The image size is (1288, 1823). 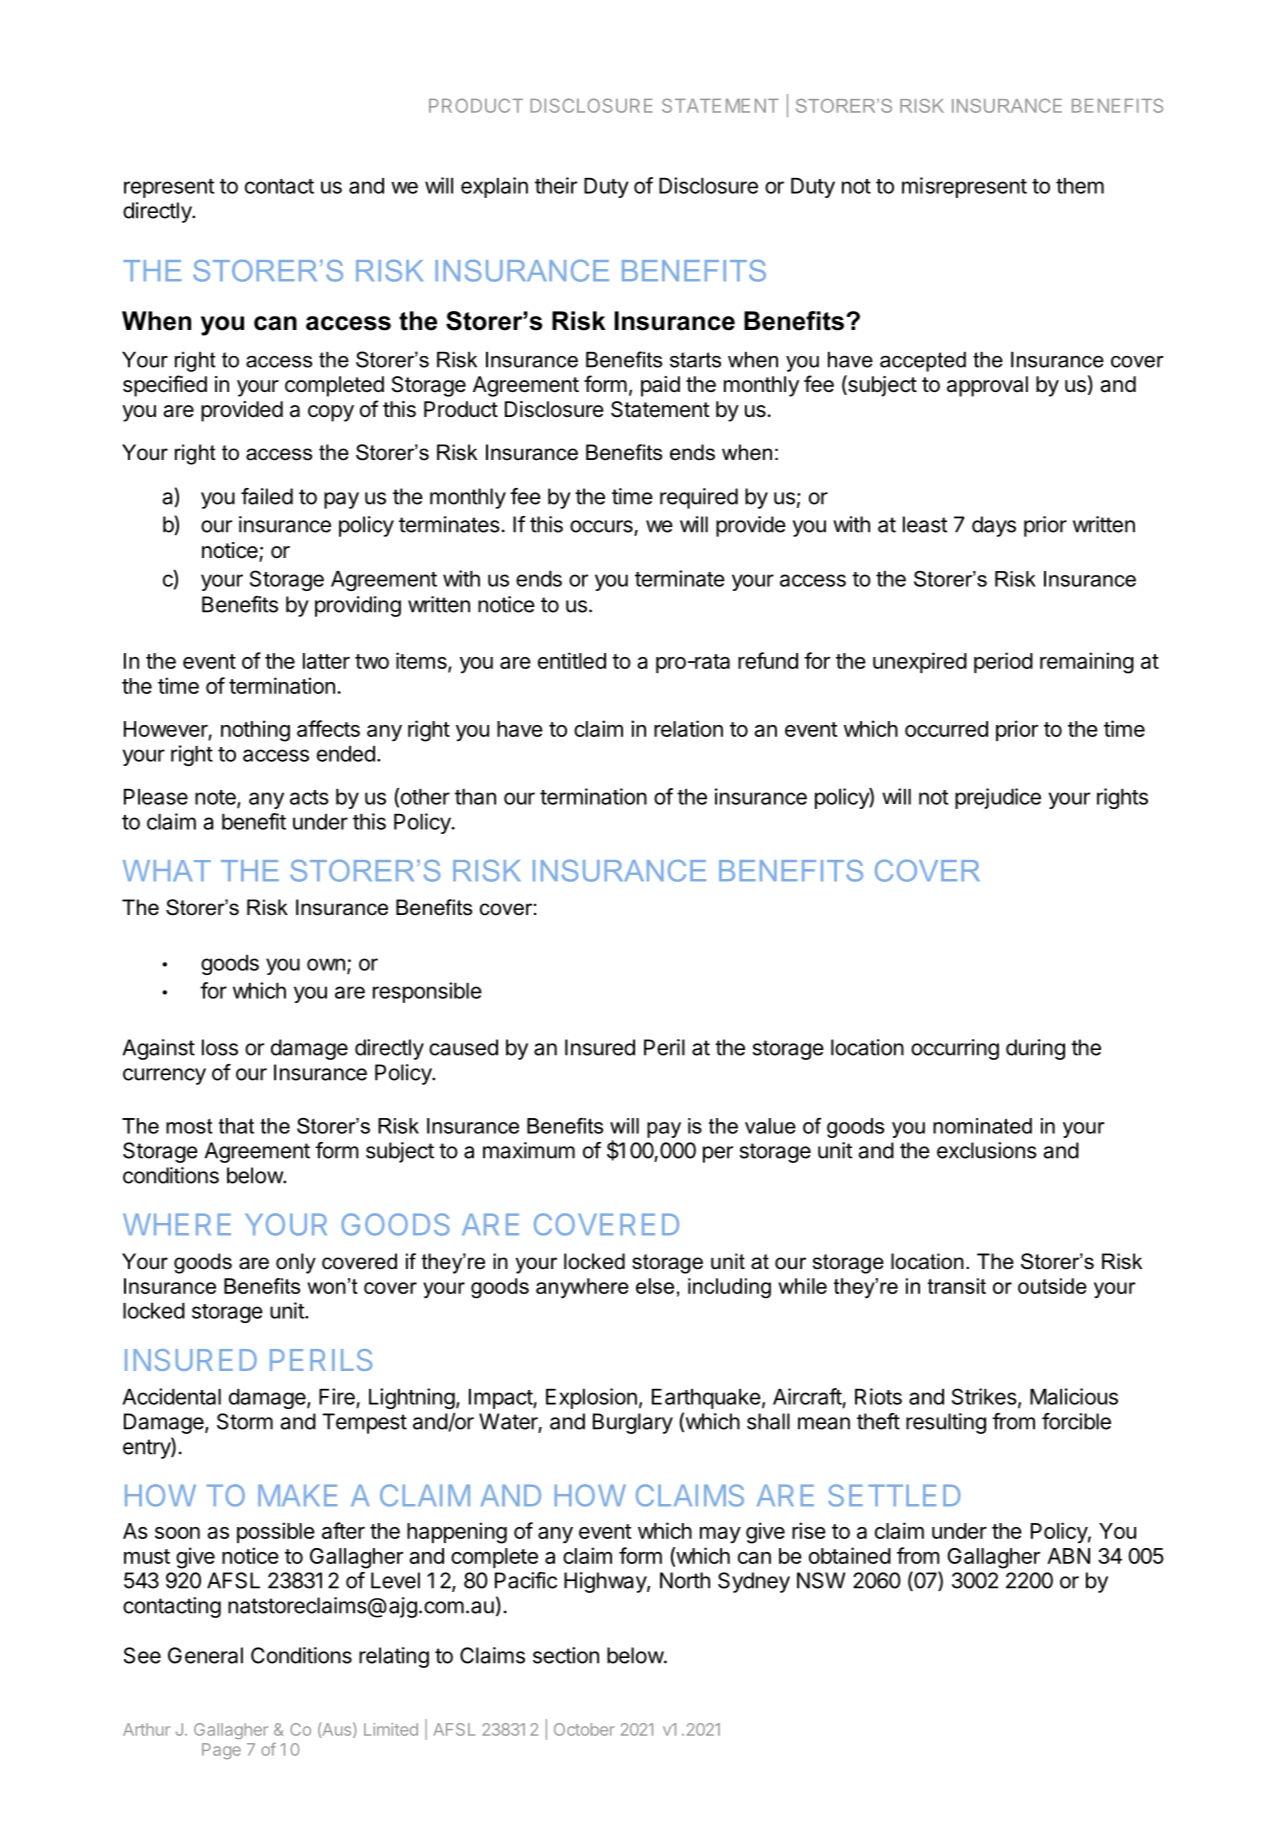 What do you see at coordinates (1068, 1556) in the page?
I see `ABN` at bounding box center [1068, 1556].
